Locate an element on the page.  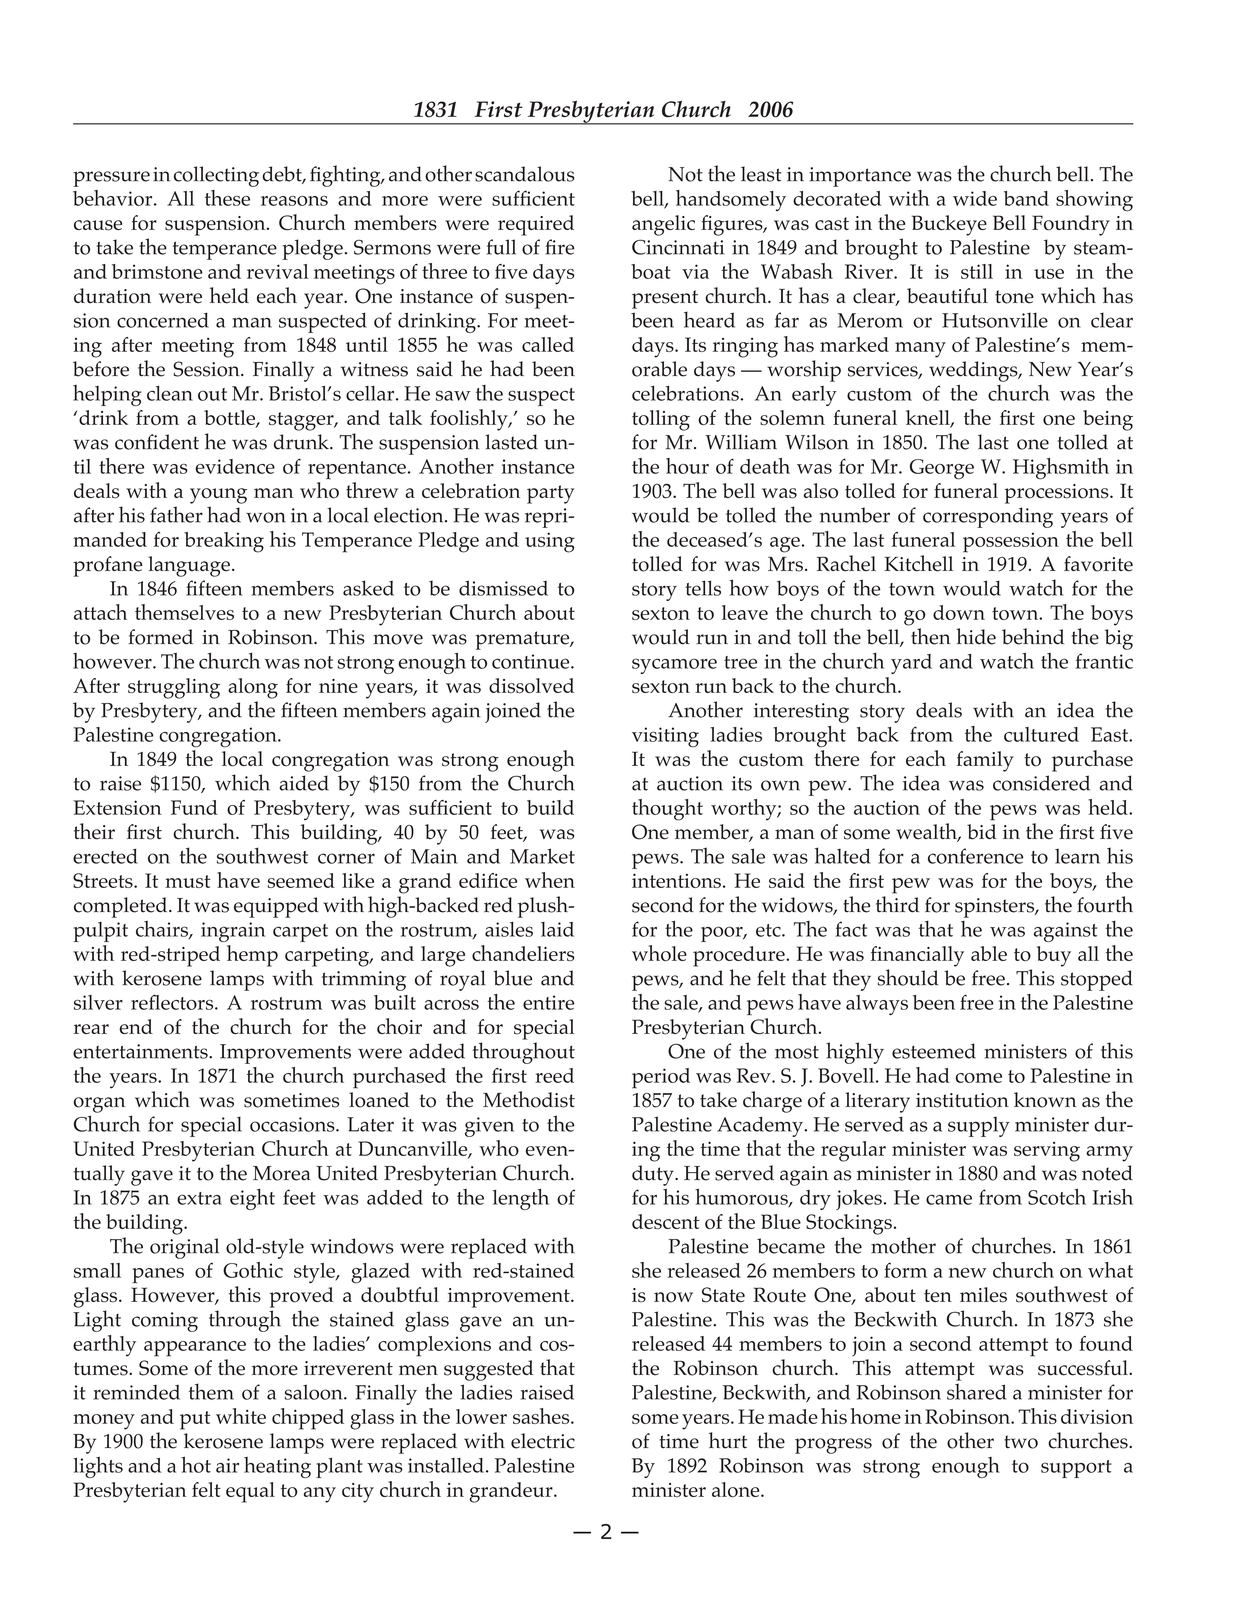
extra is located at coordinates (199, 1198).
